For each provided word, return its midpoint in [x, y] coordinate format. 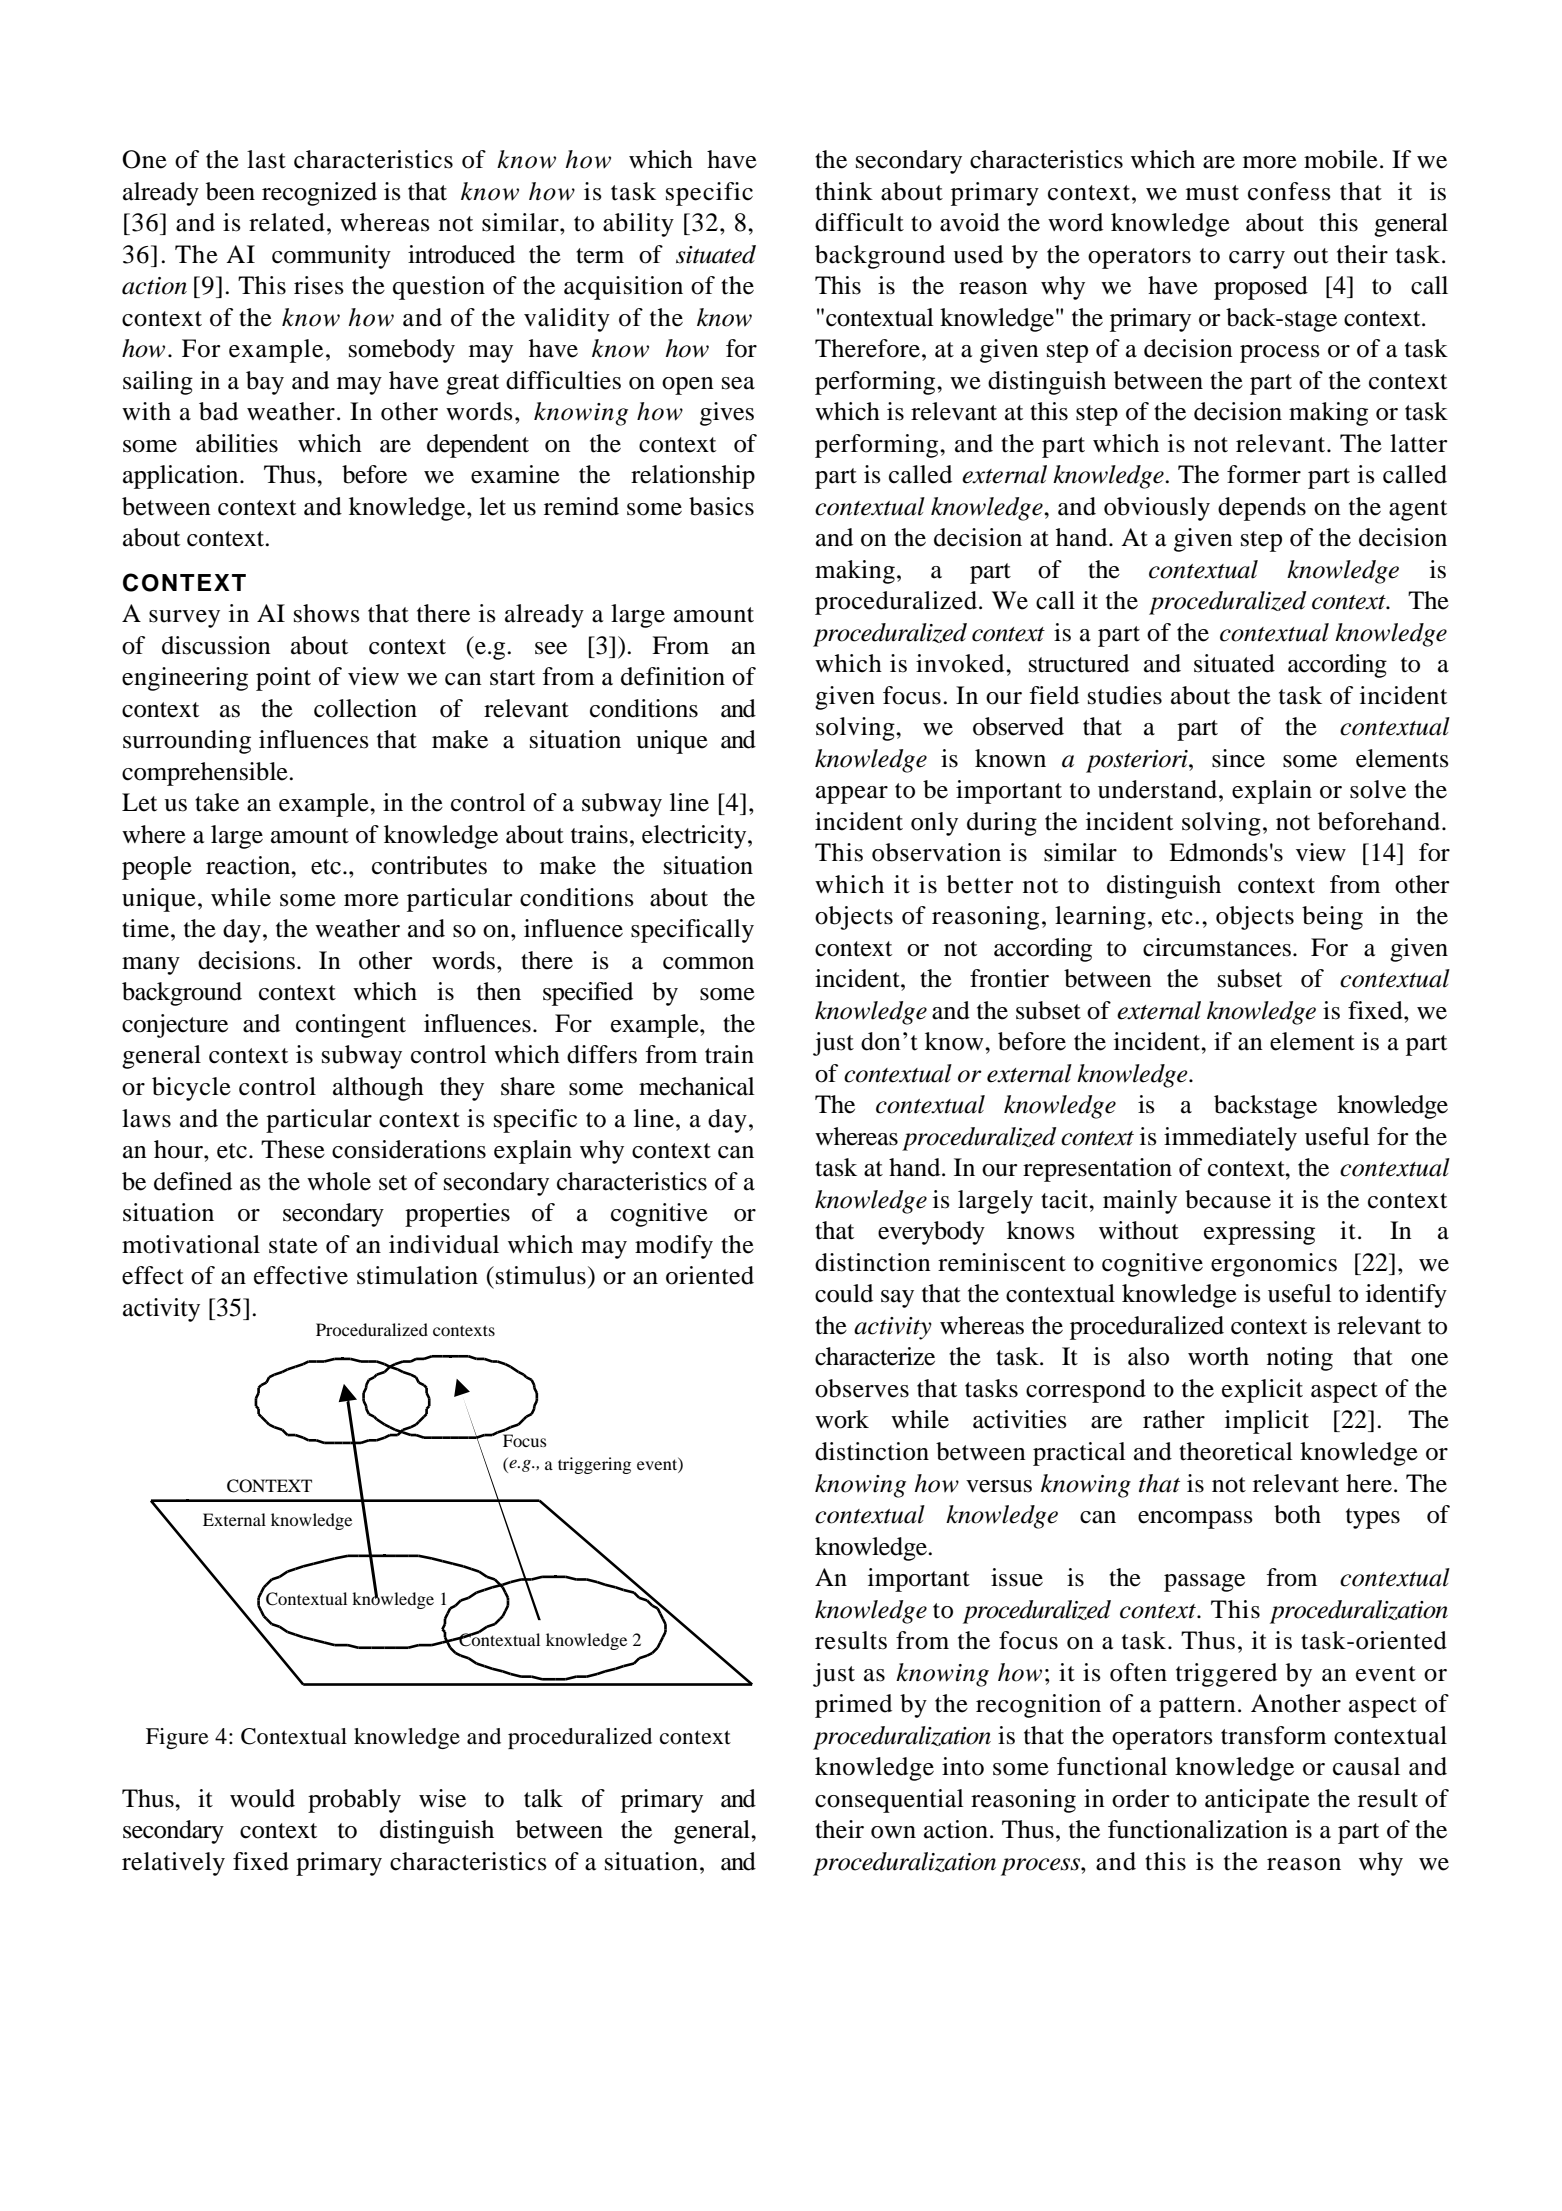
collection [365, 708]
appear [852, 795]
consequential [889, 1801]
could [844, 1293]
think [844, 191]
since [1238, 758]
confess [1289, 191]
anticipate [1257, 1801]
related [287, 222]
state [293, 1246]
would [262, 1798]
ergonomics [1274, 1265]
